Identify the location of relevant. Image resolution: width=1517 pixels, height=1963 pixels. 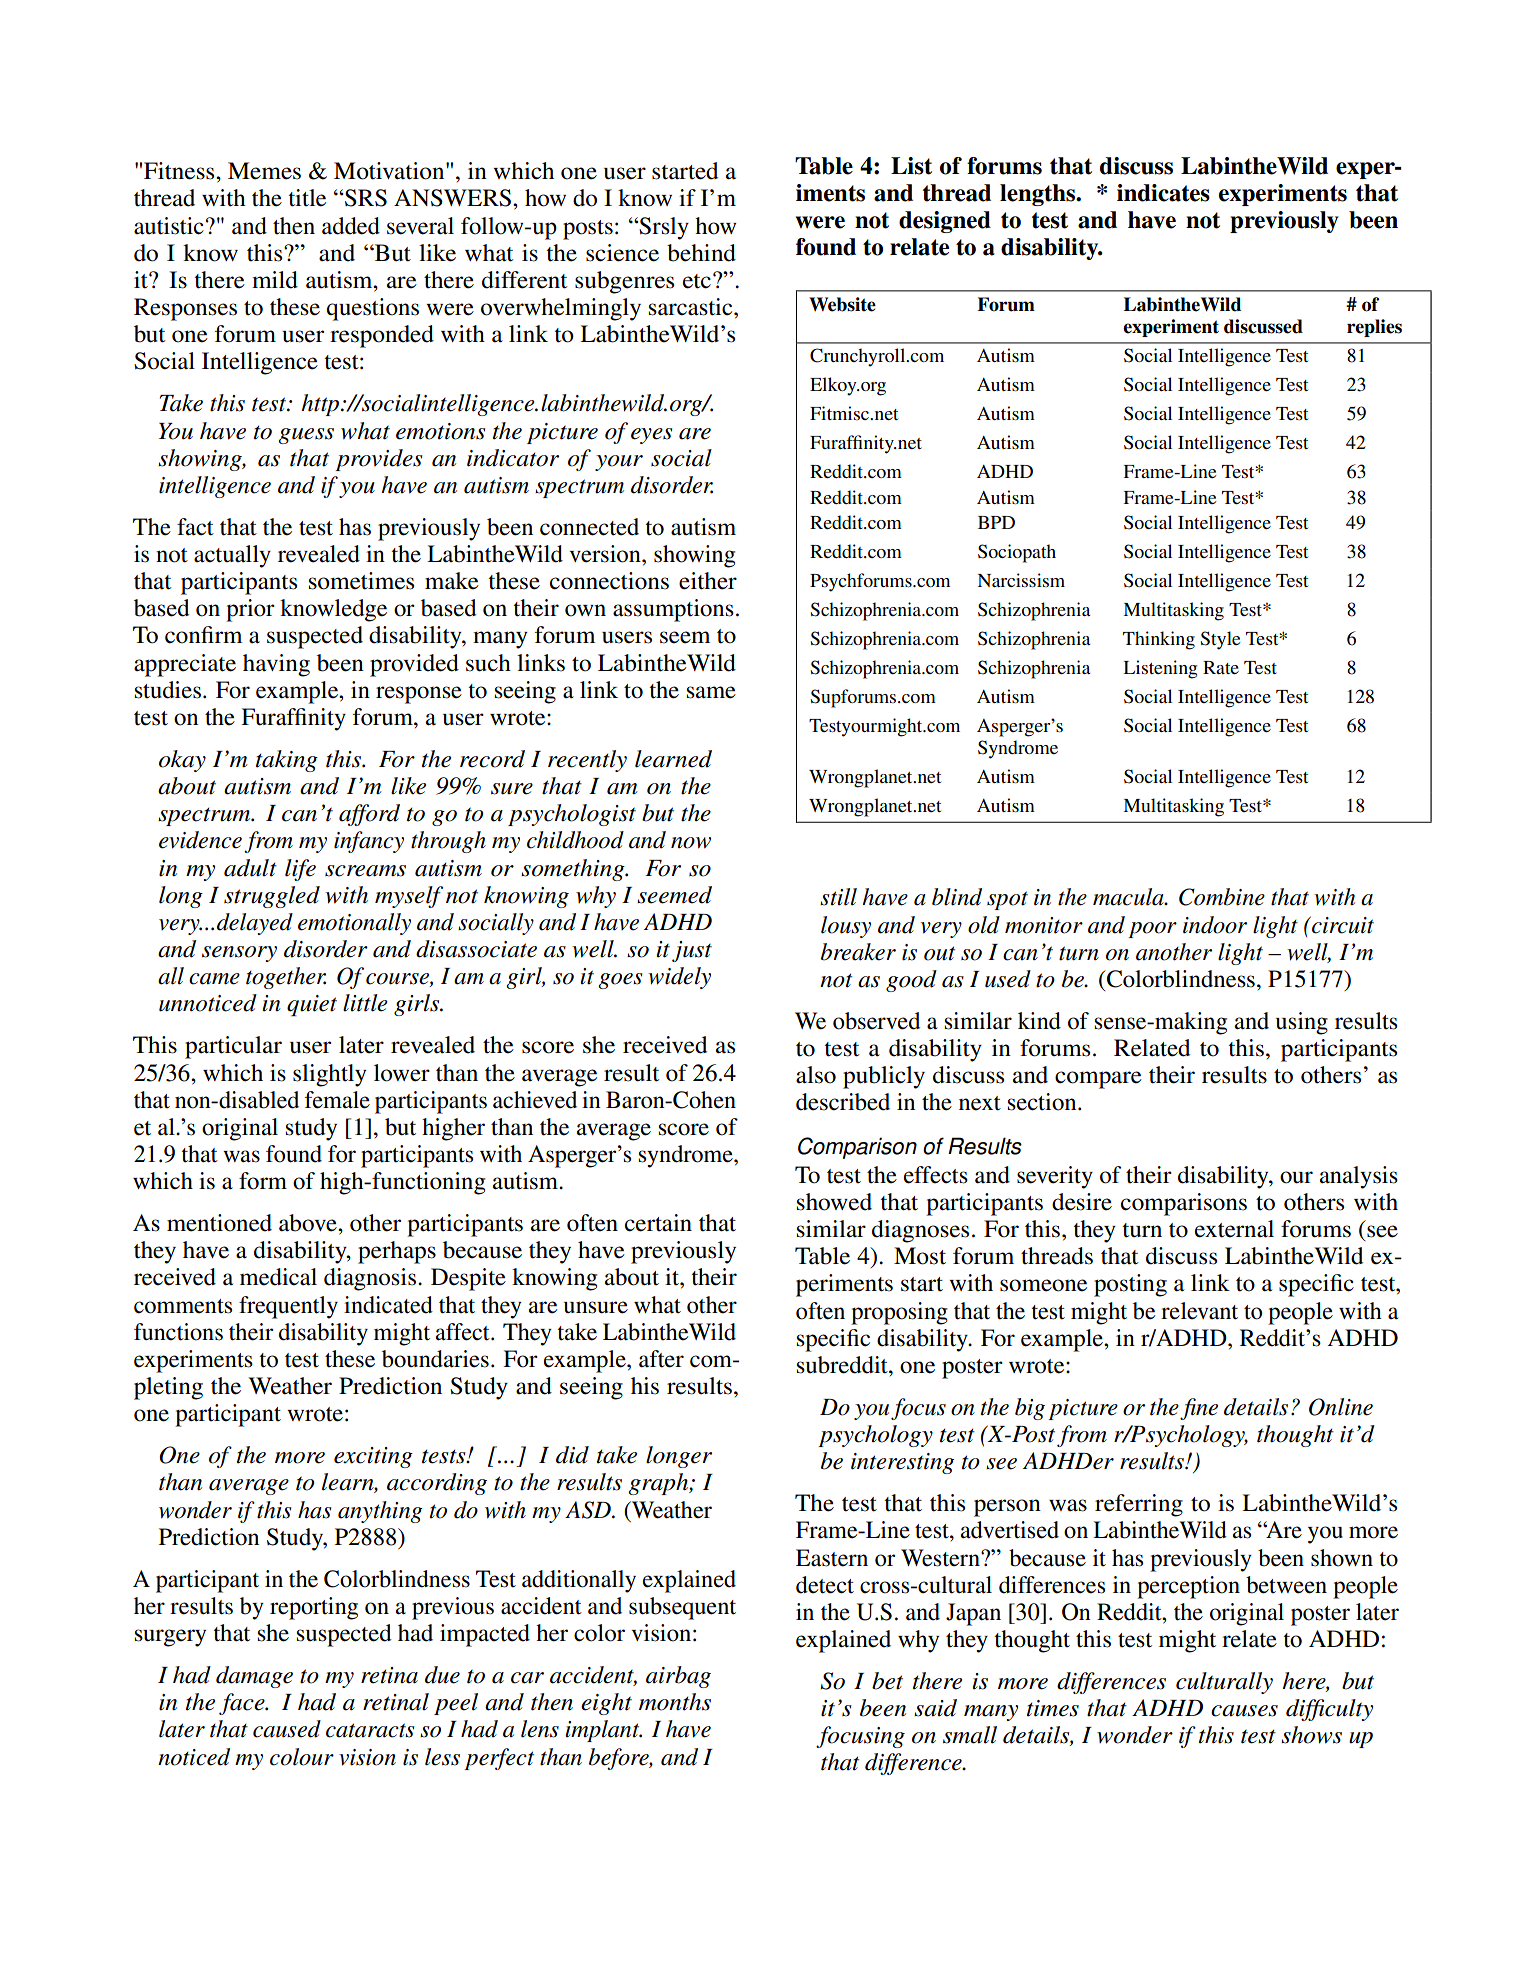
(1199, 1311).
